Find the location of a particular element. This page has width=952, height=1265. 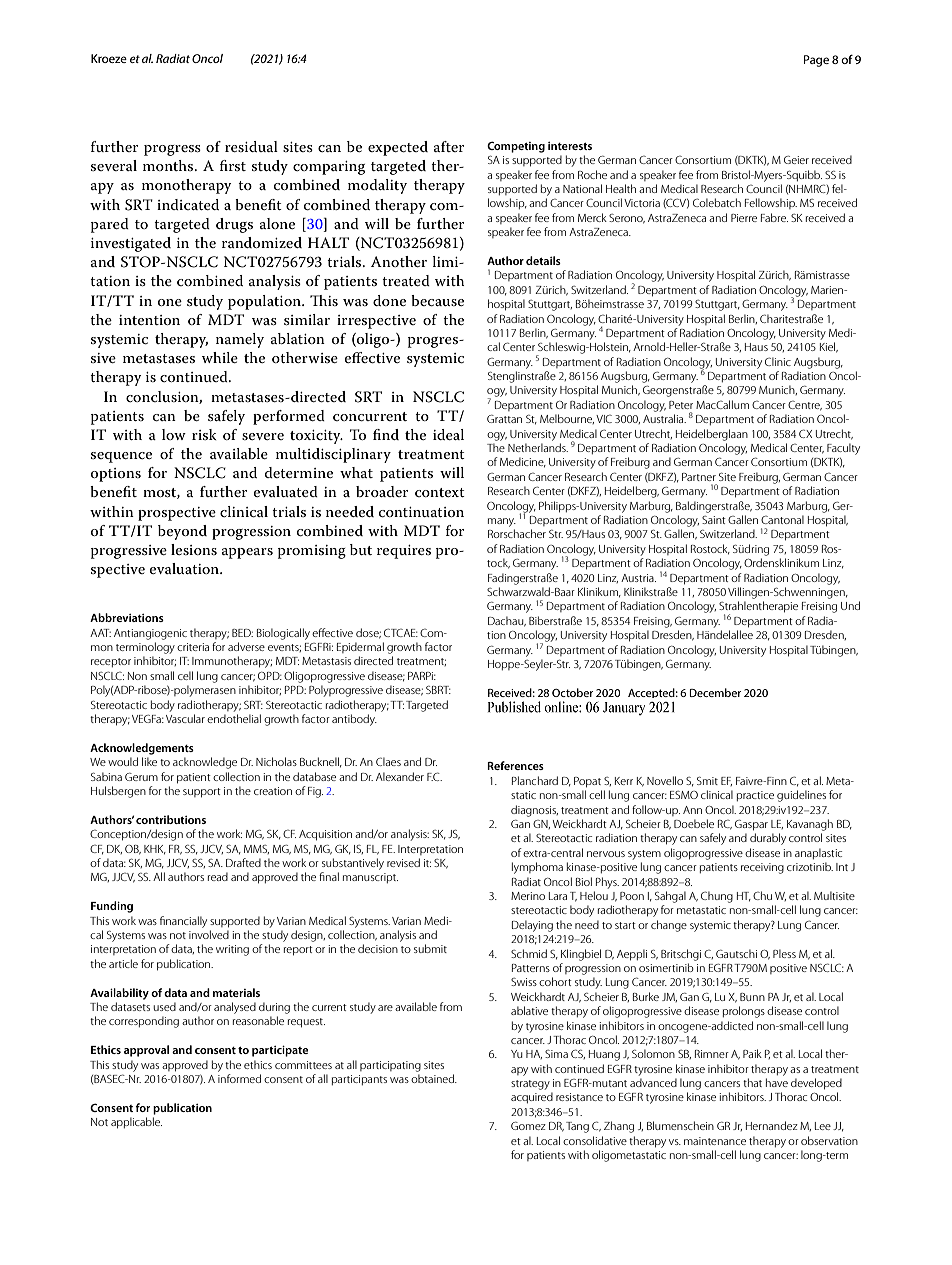

Page is located at coordinates (816, 61).
